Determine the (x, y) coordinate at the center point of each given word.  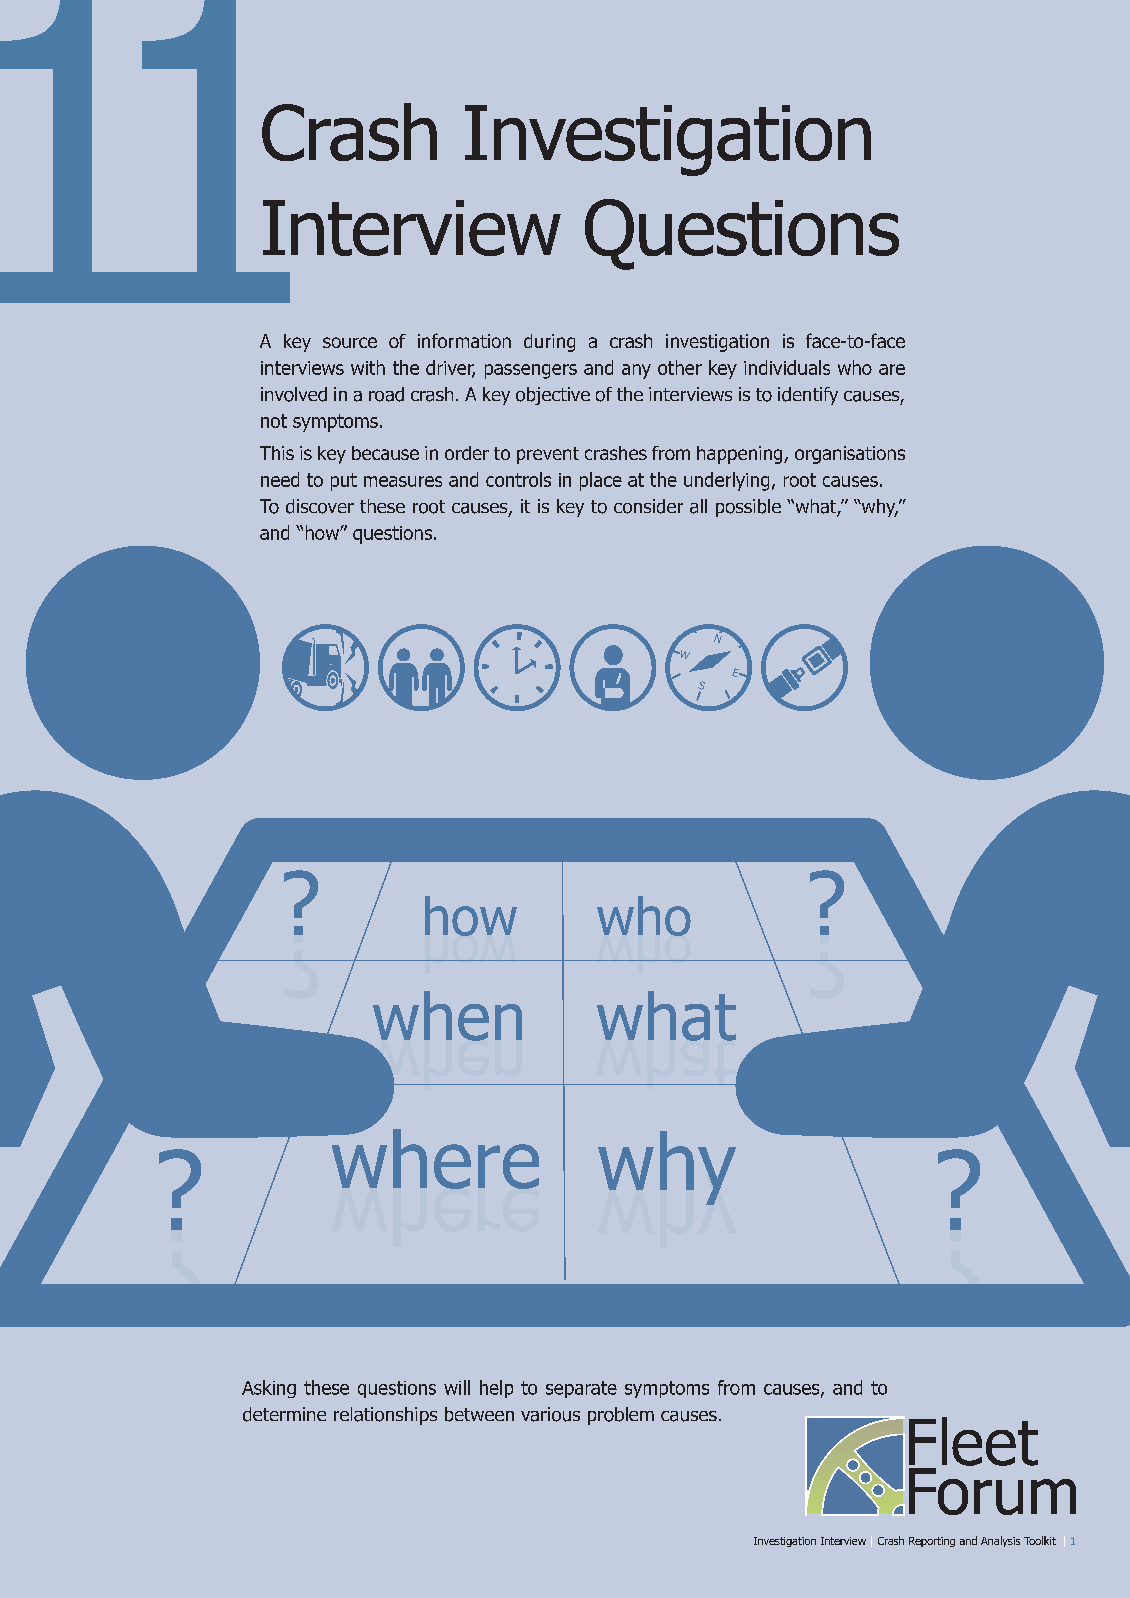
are (892, 369)
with (368, 367)
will (457, 1387)
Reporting (932, 1542)
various (550, 1414)
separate (581, 1389)
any (636, 371)
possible (748, 508)
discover (320, 506)
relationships (385, 1416)
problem (621, 1416)
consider (648, 506)
